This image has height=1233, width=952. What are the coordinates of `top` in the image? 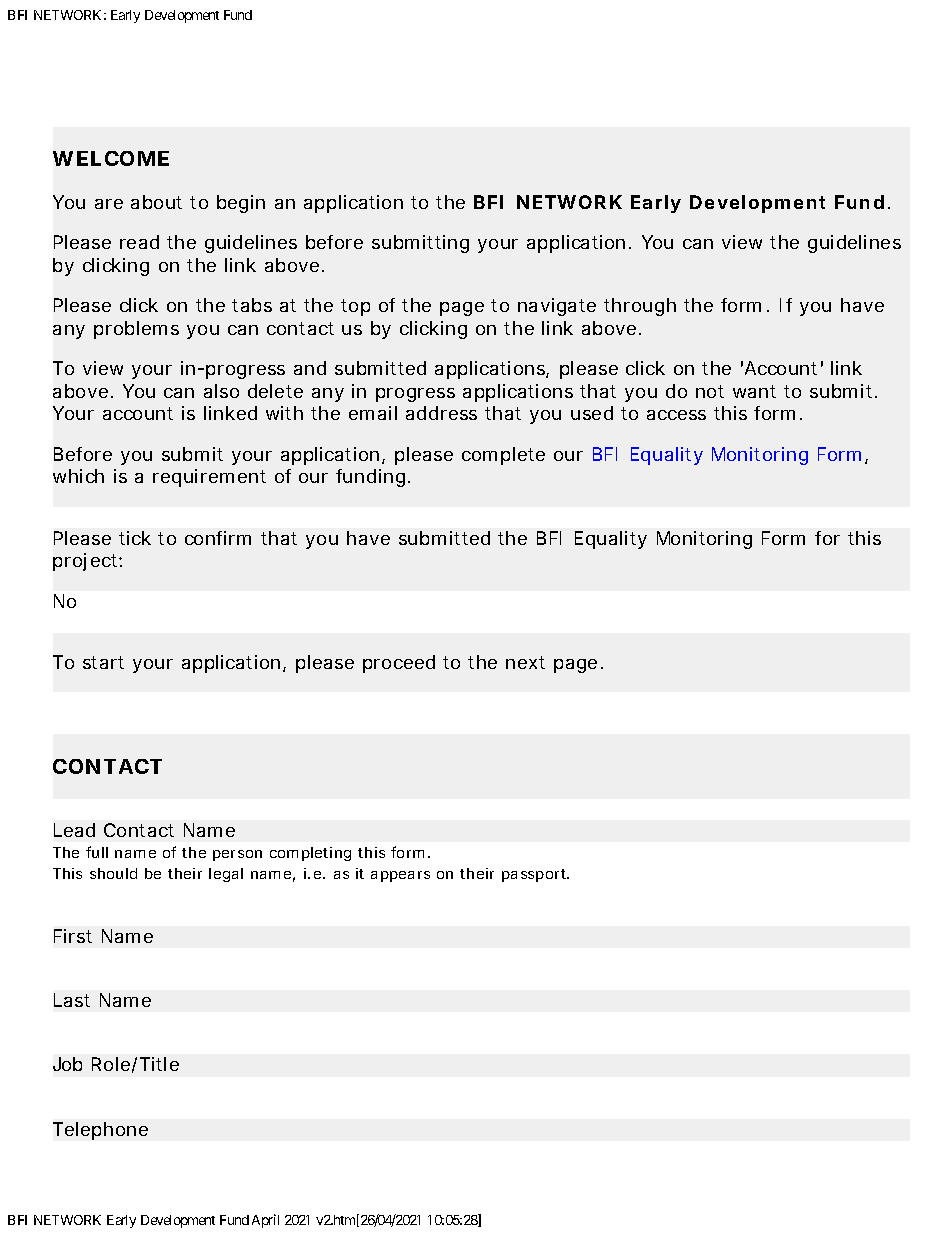 It's located at (355, 307).
